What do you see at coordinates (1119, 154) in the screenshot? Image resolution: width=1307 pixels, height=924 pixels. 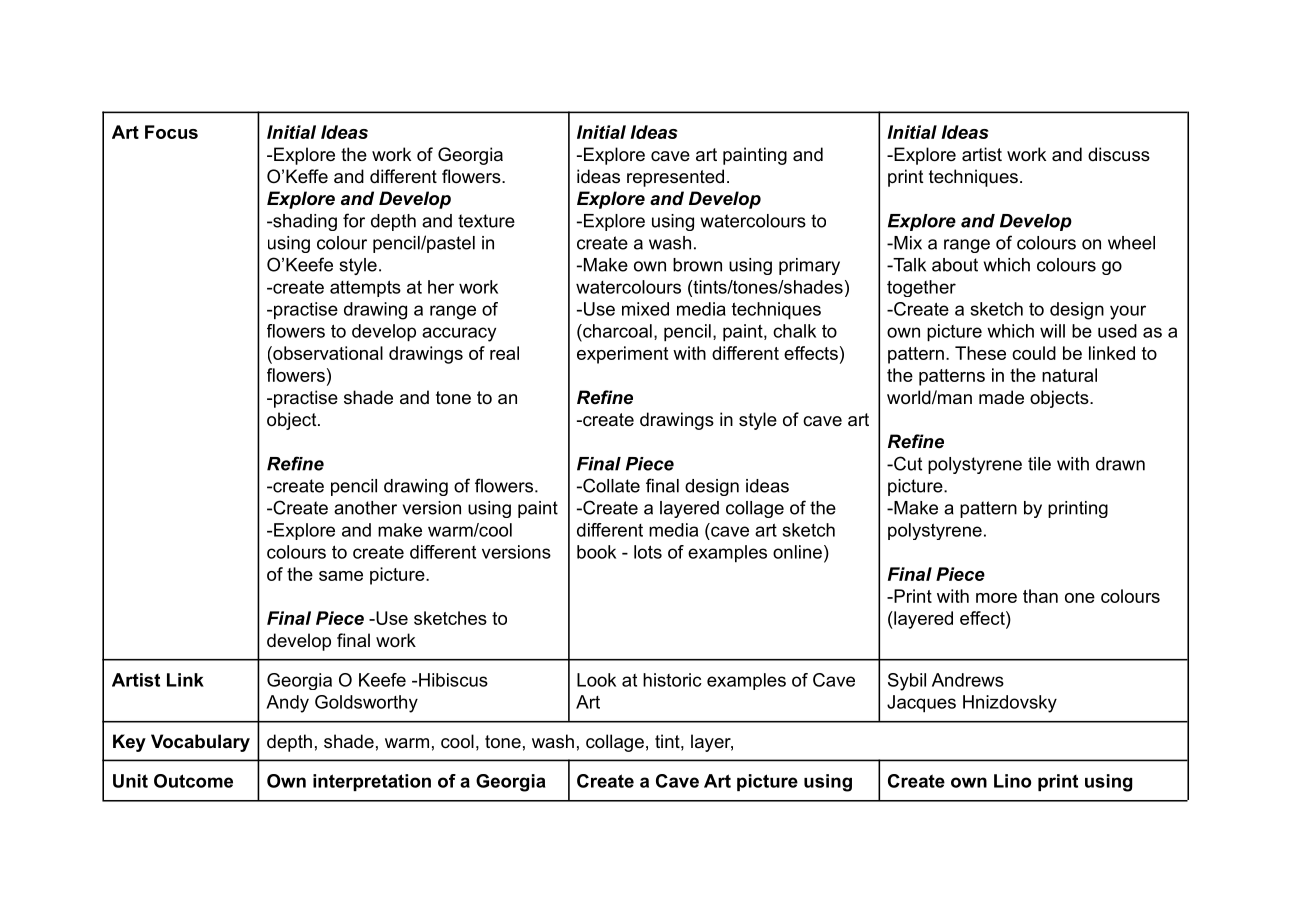 I see `discuss` at bounding box center [1119, 154].
